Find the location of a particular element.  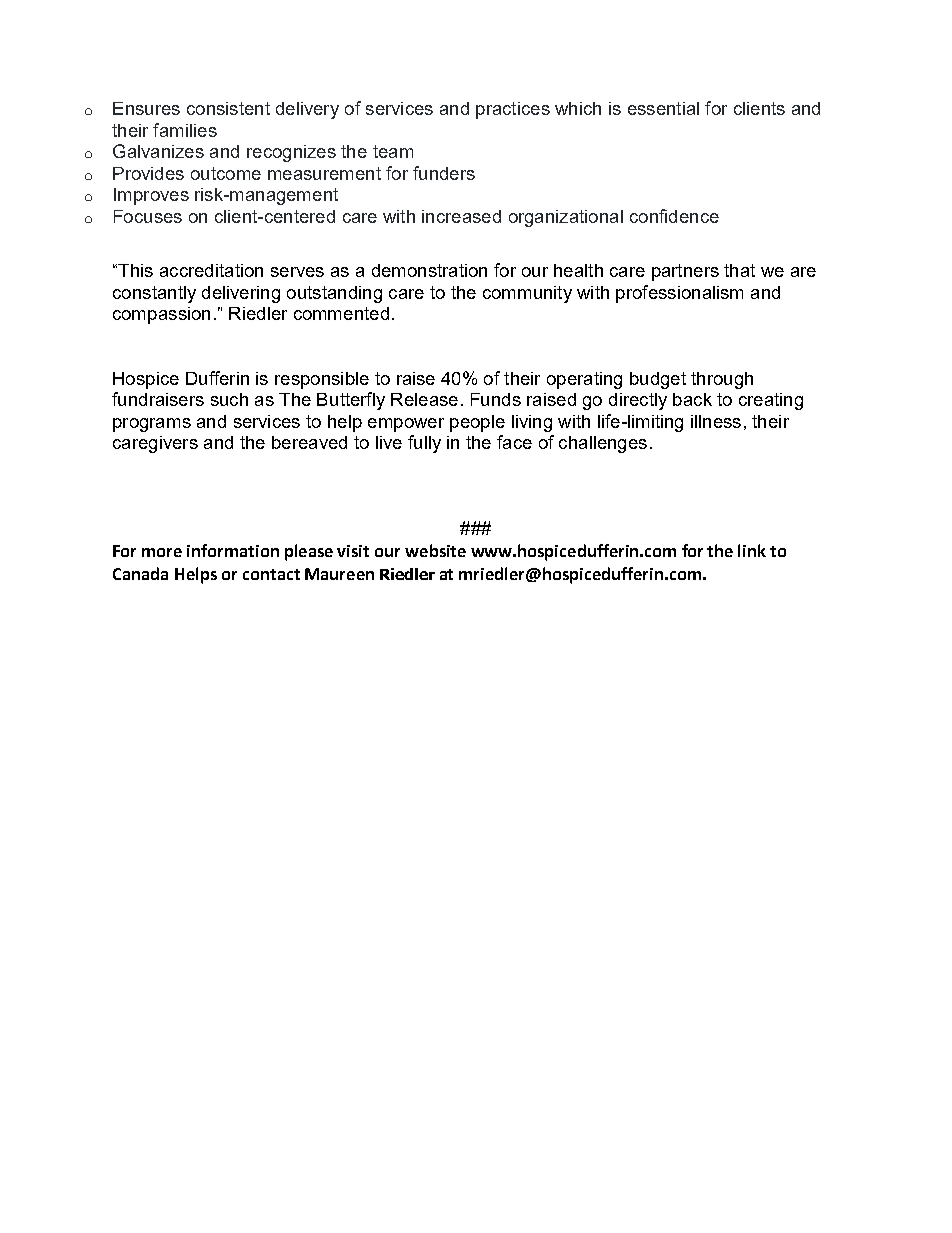

information is located at coordinates (233, 550).
